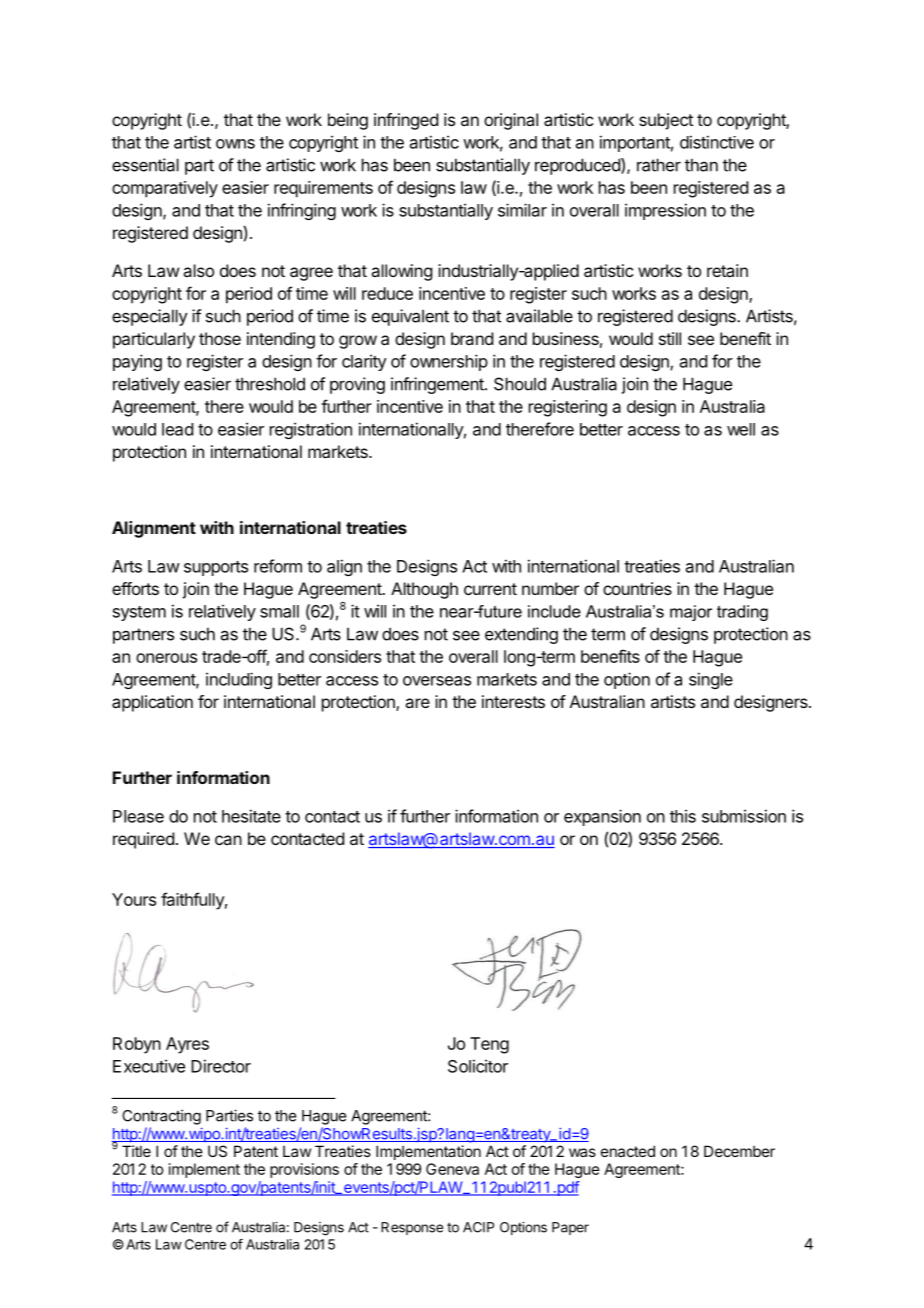  What do you see at coordinates (136, 1151) in the screenshot?
I see `Title` at bounding box center [136, 1151].
